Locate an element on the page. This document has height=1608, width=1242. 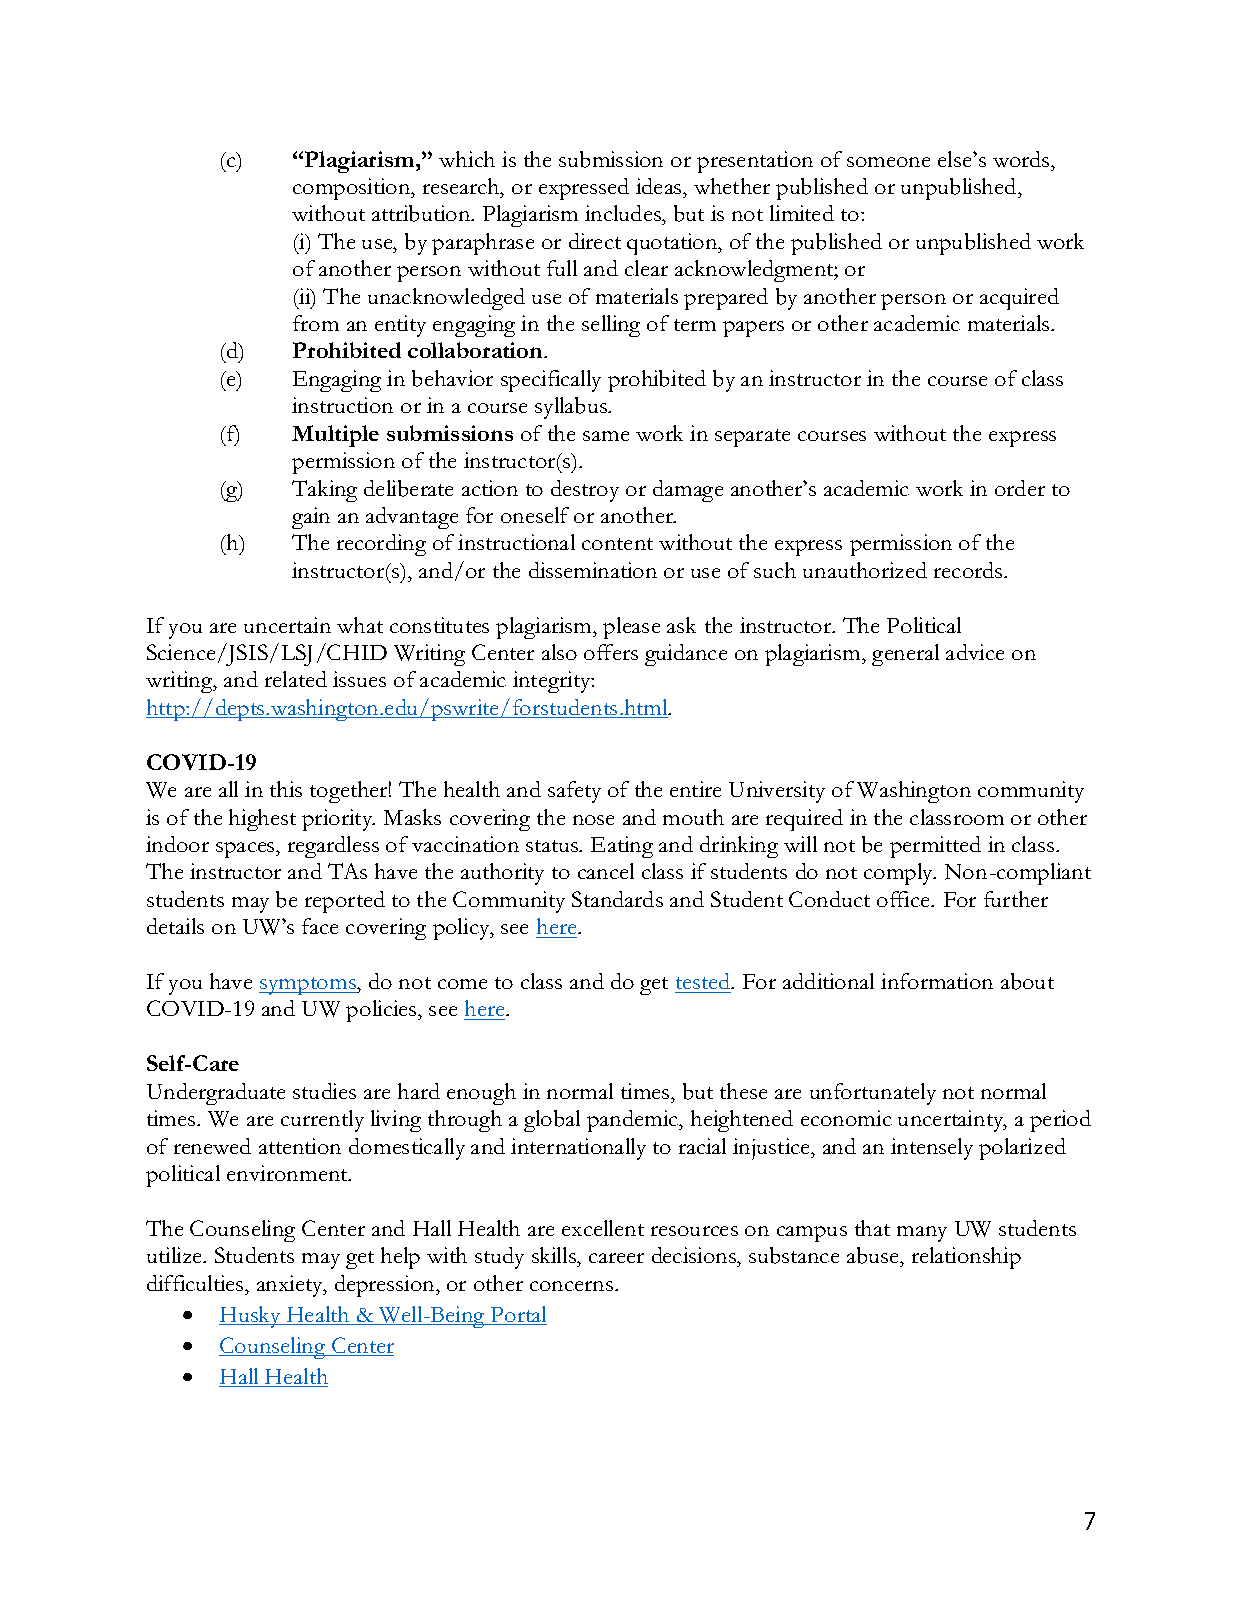
Standards is located at coordinates (617, 899).
